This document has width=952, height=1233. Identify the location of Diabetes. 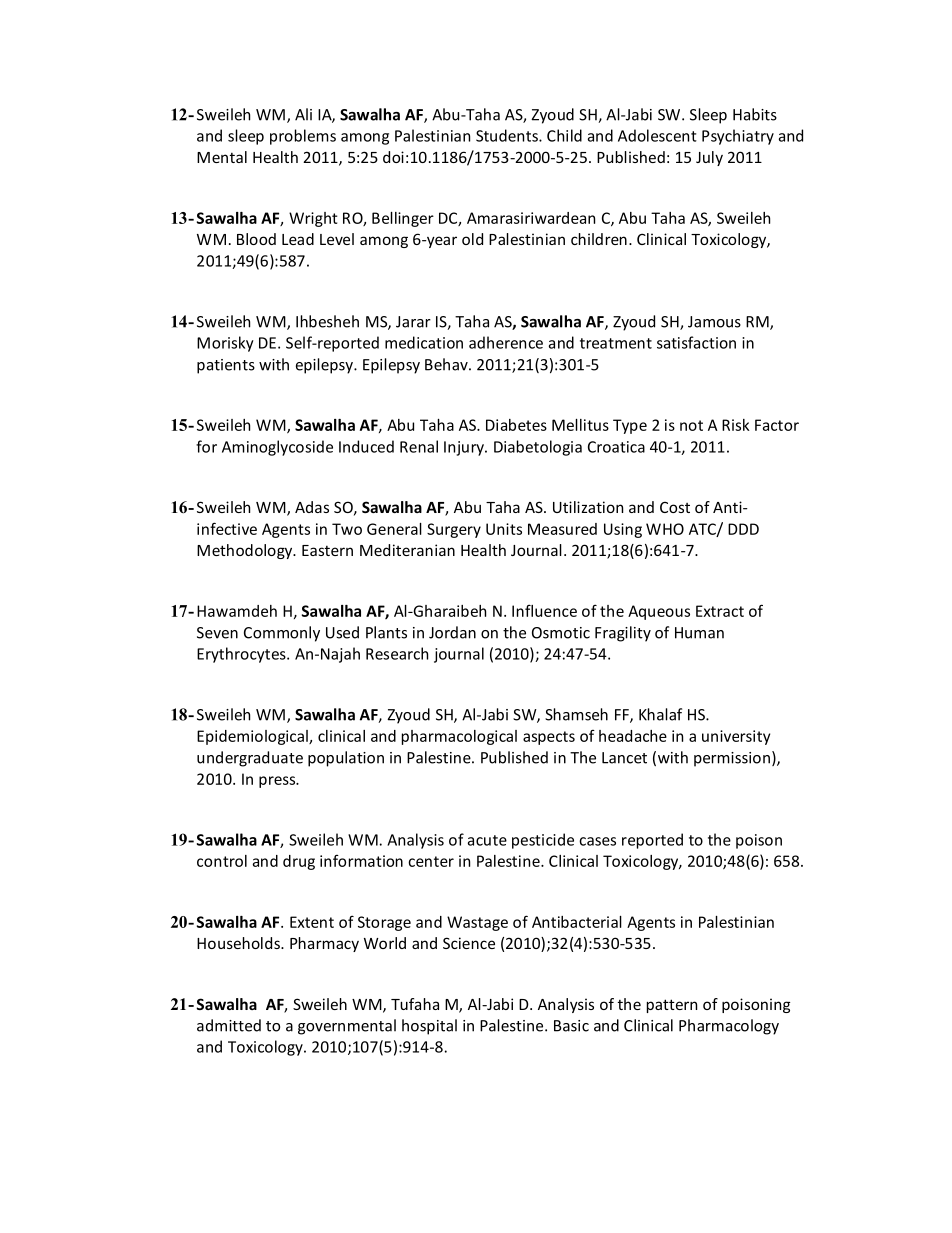
(516, 425).
